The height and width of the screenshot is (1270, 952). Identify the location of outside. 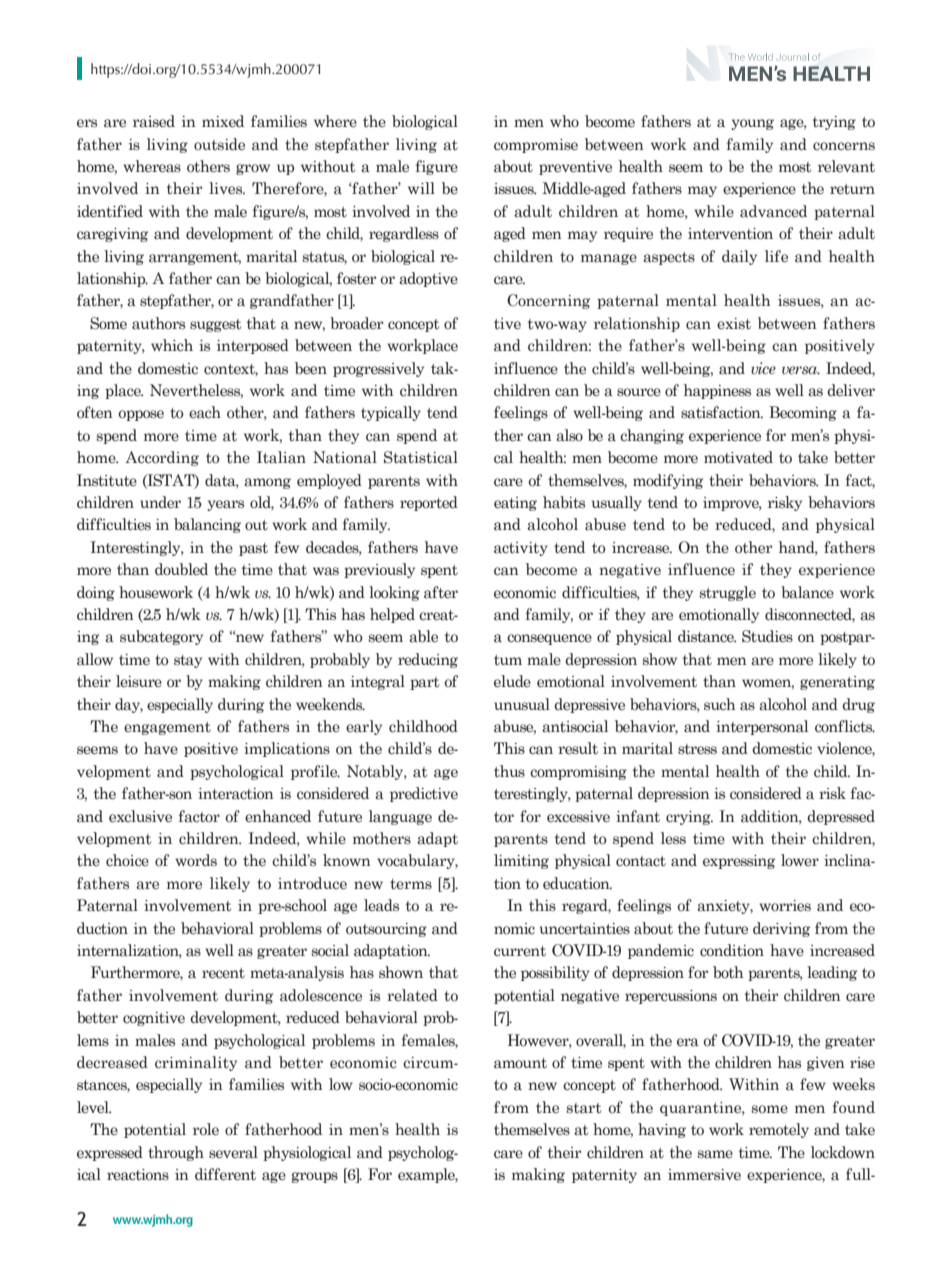
(219, 144).
